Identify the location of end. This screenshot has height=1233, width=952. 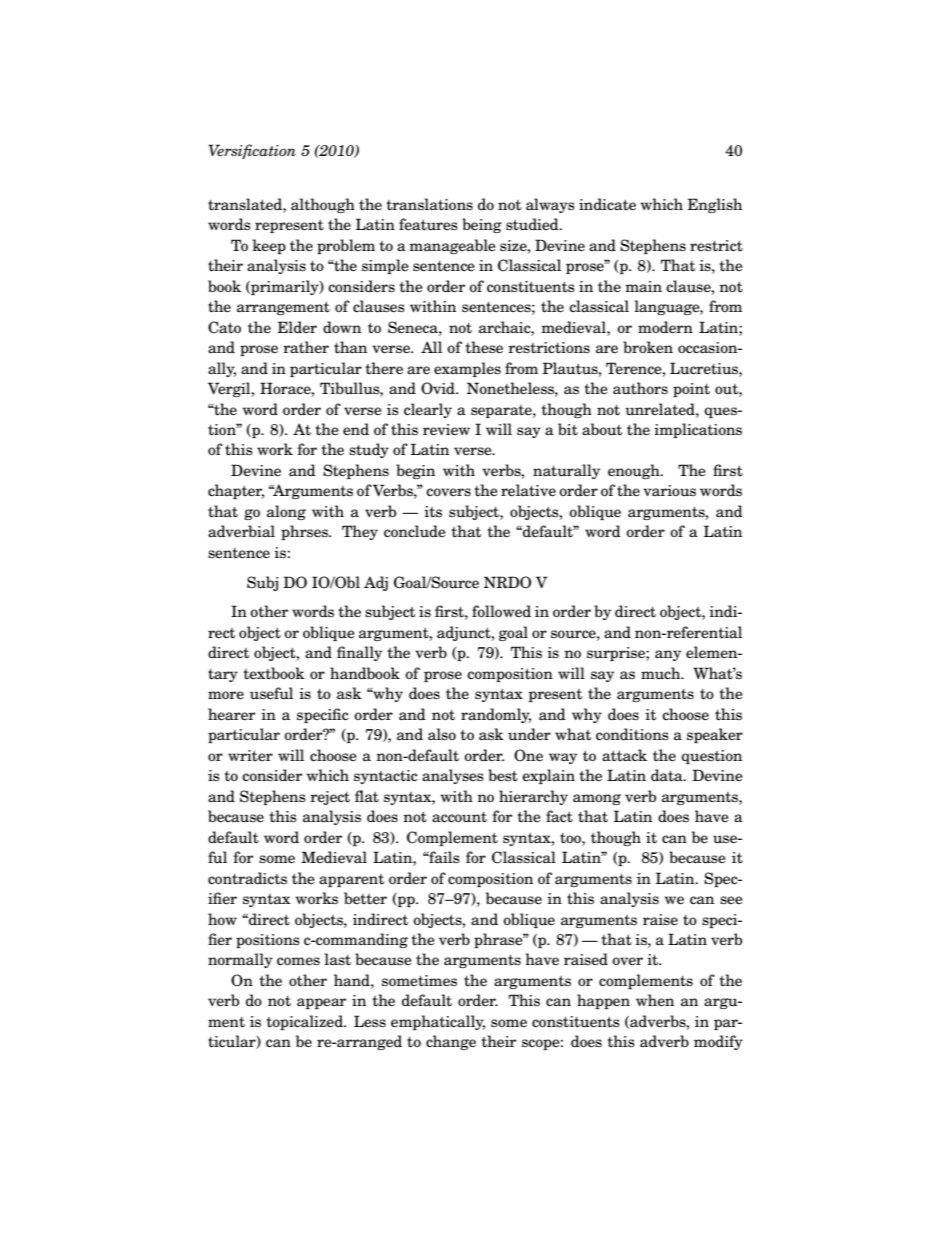
(356, 429).
